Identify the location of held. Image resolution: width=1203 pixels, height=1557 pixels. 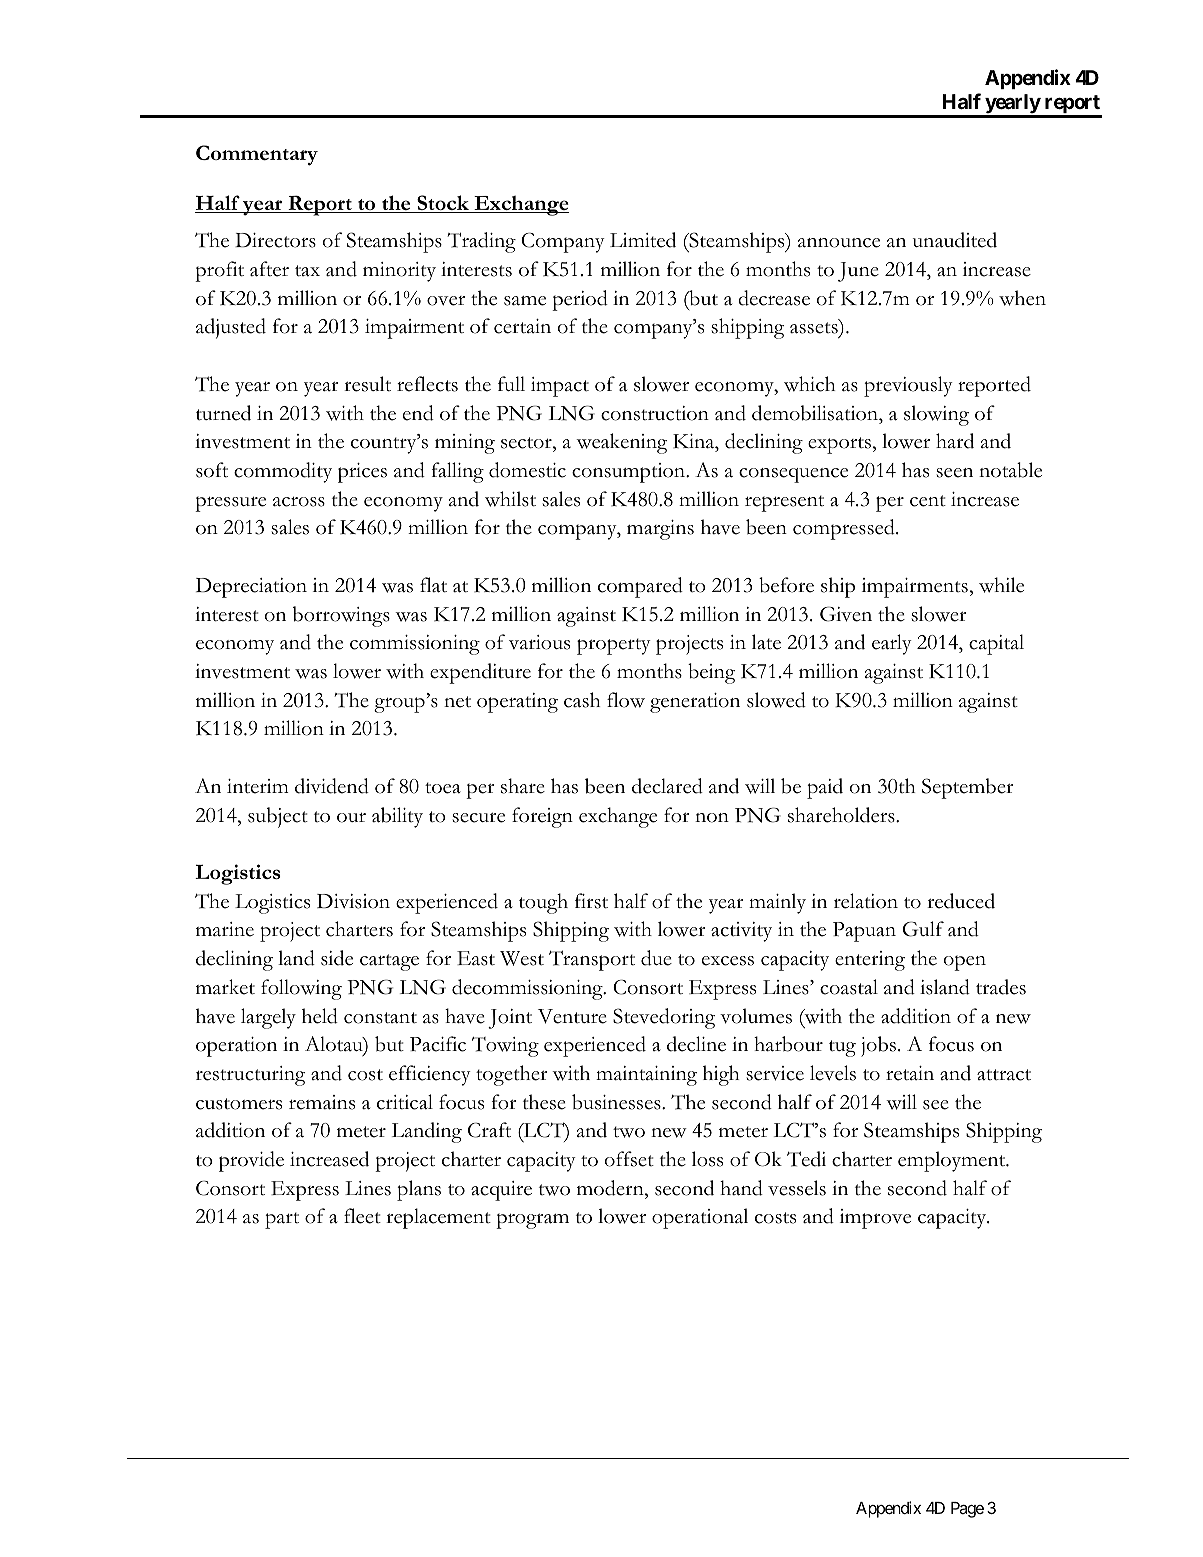
(320, 1016).
